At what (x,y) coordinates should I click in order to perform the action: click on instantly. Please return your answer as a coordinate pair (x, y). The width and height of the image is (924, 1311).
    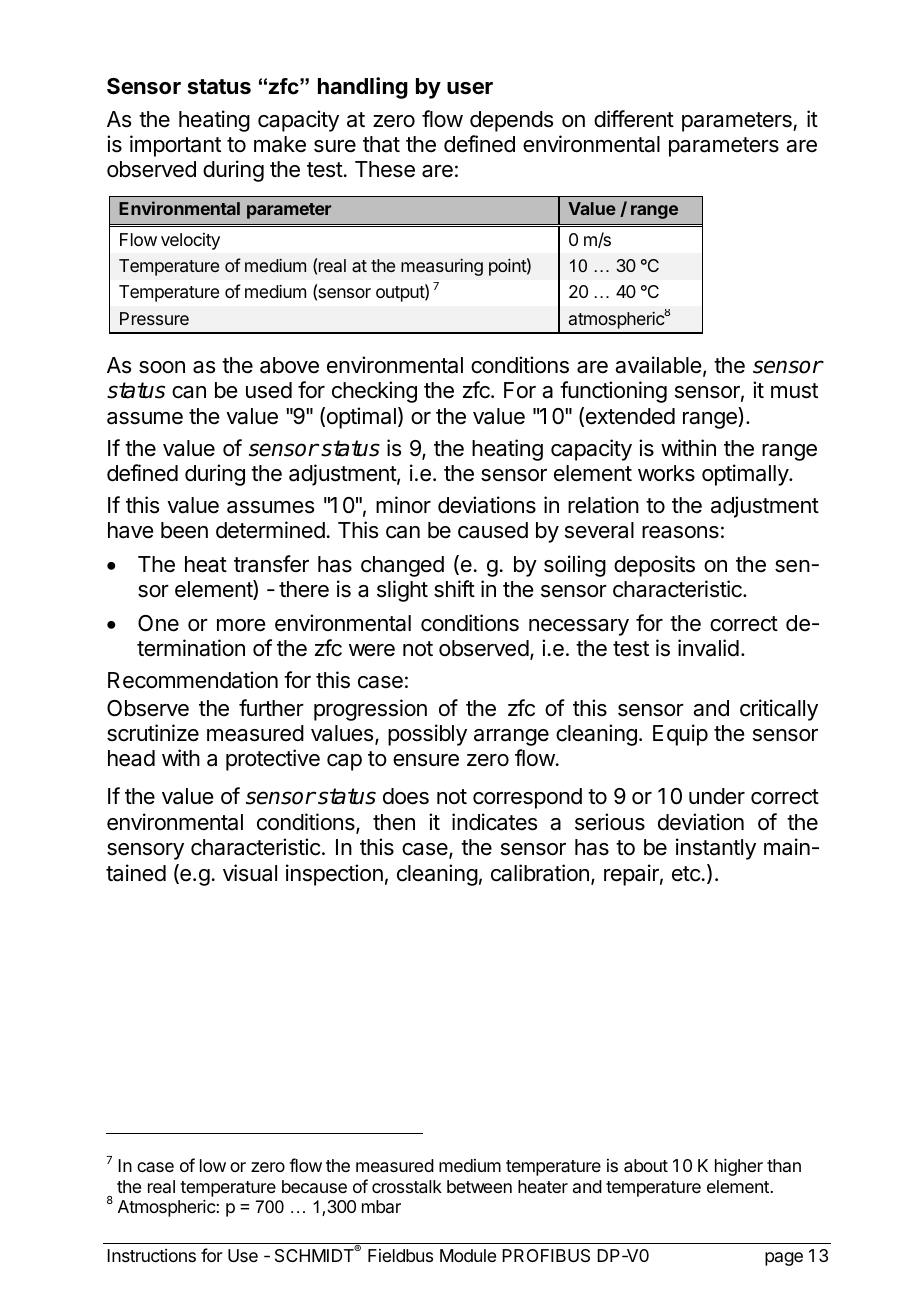
    Looking at the image, I should click on (716, 849).
